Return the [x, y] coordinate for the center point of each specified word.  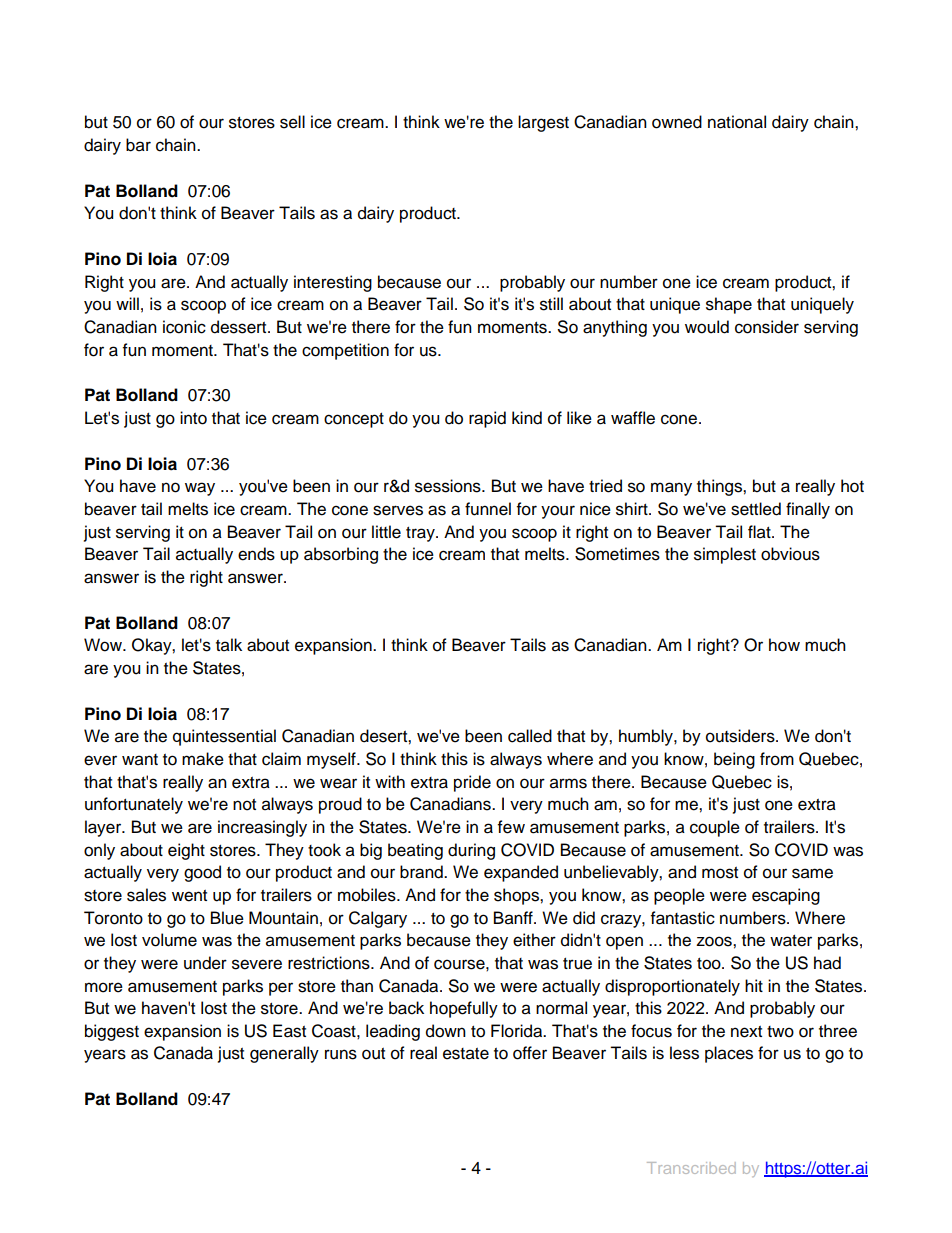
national [737, 122]
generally [284, 1054]
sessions [449, 486]
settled [756, 509]
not [244, 805]
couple [715, 828]
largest [543, 123]
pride [472, 783]
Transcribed [691, 1168]
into [193, 418]
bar [138, 145]
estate [466, 1054]
